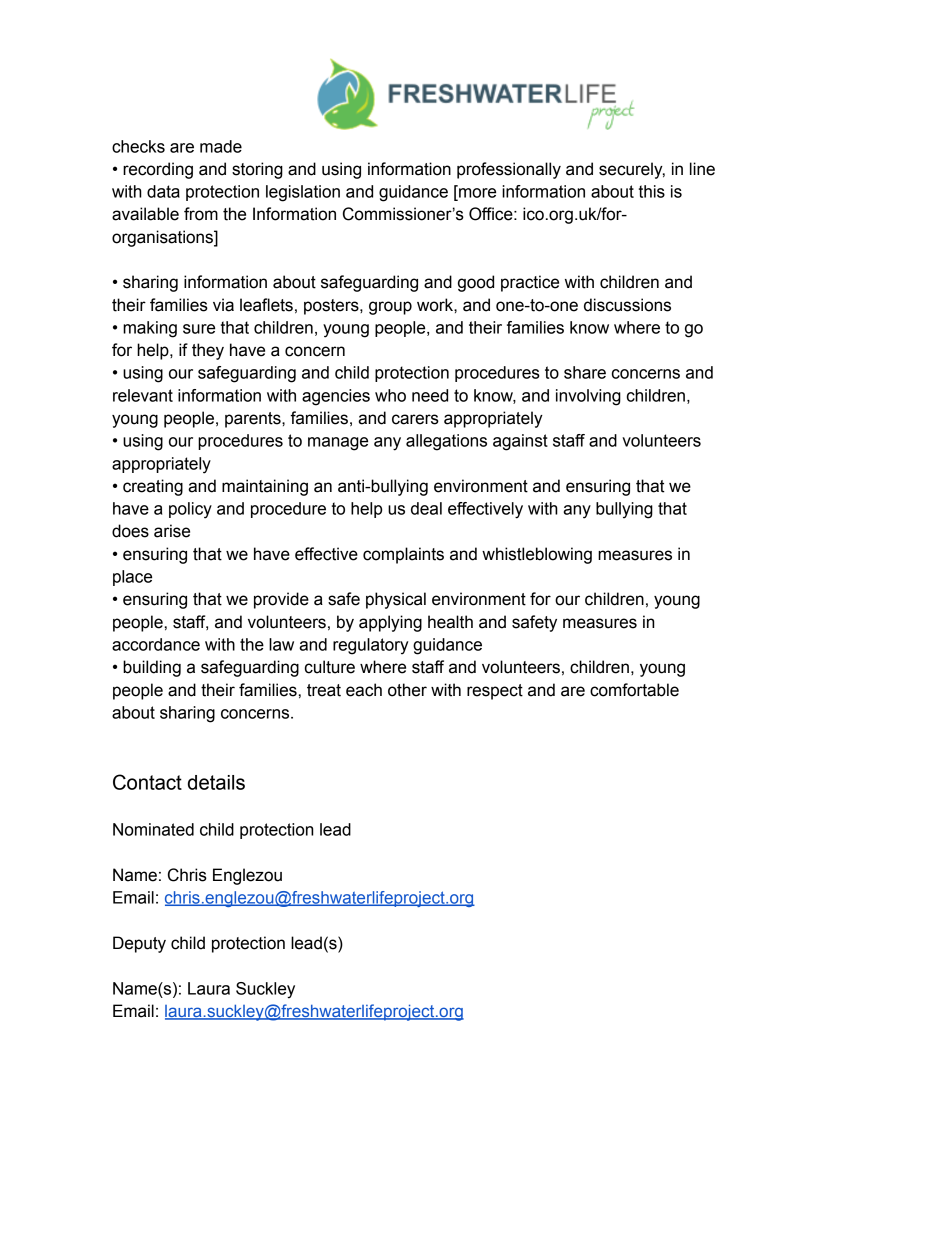 This screenshot has height=1233, width=952. What do you see at coordinates (172, 531) in the screenshot?
I see `arise` at bounding box center [172, 531].
